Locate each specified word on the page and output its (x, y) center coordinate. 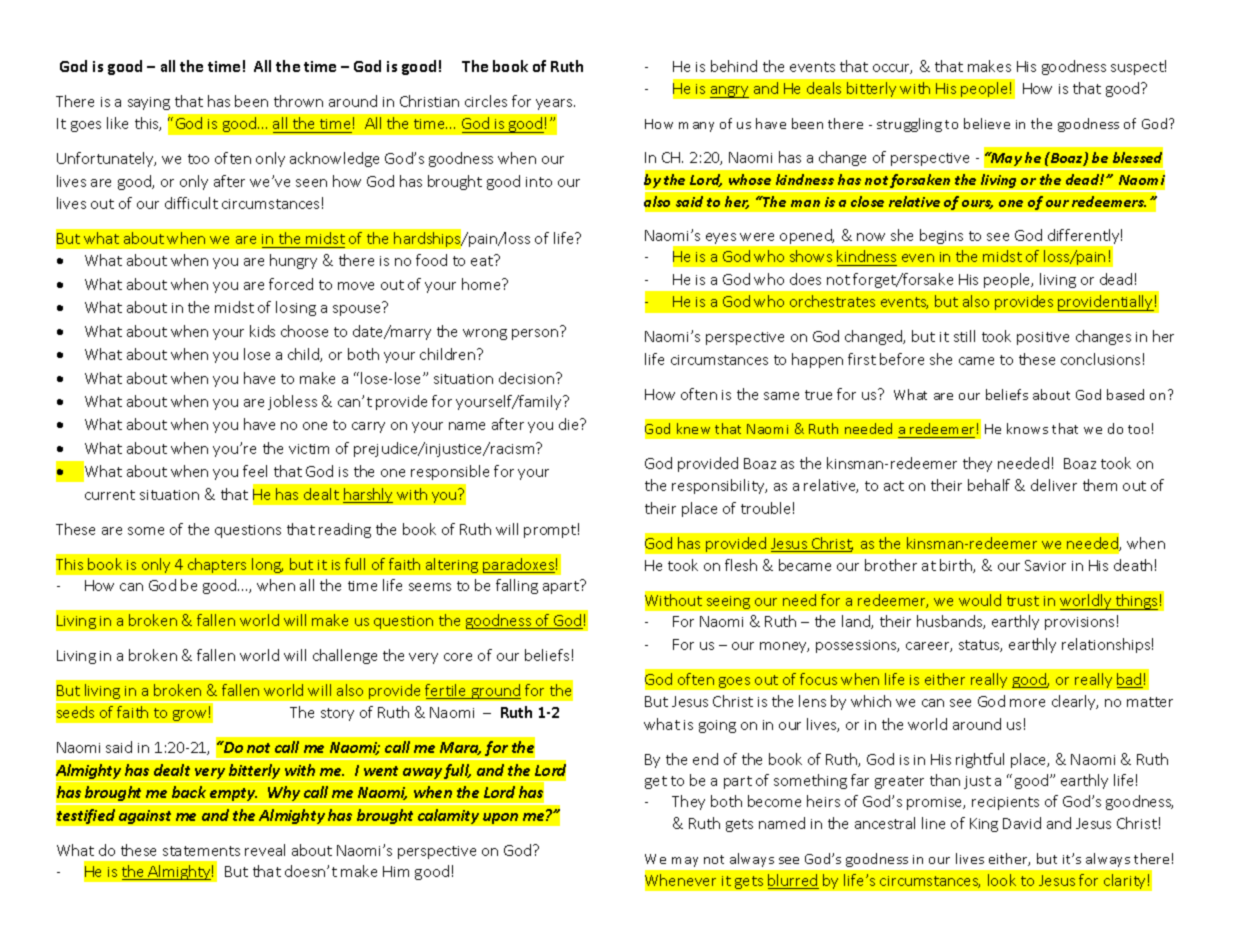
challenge (345, 656)
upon (500, 818)
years (555, 104)
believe (987, 123)
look (1002, 880)
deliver (1054, 485)
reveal (265, 850)
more (1027, 703)
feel (255, 471)
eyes (721, 238)
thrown (298, 101)
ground (495, 691)
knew (693, 428)
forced (291, 284)
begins (941, 236)
